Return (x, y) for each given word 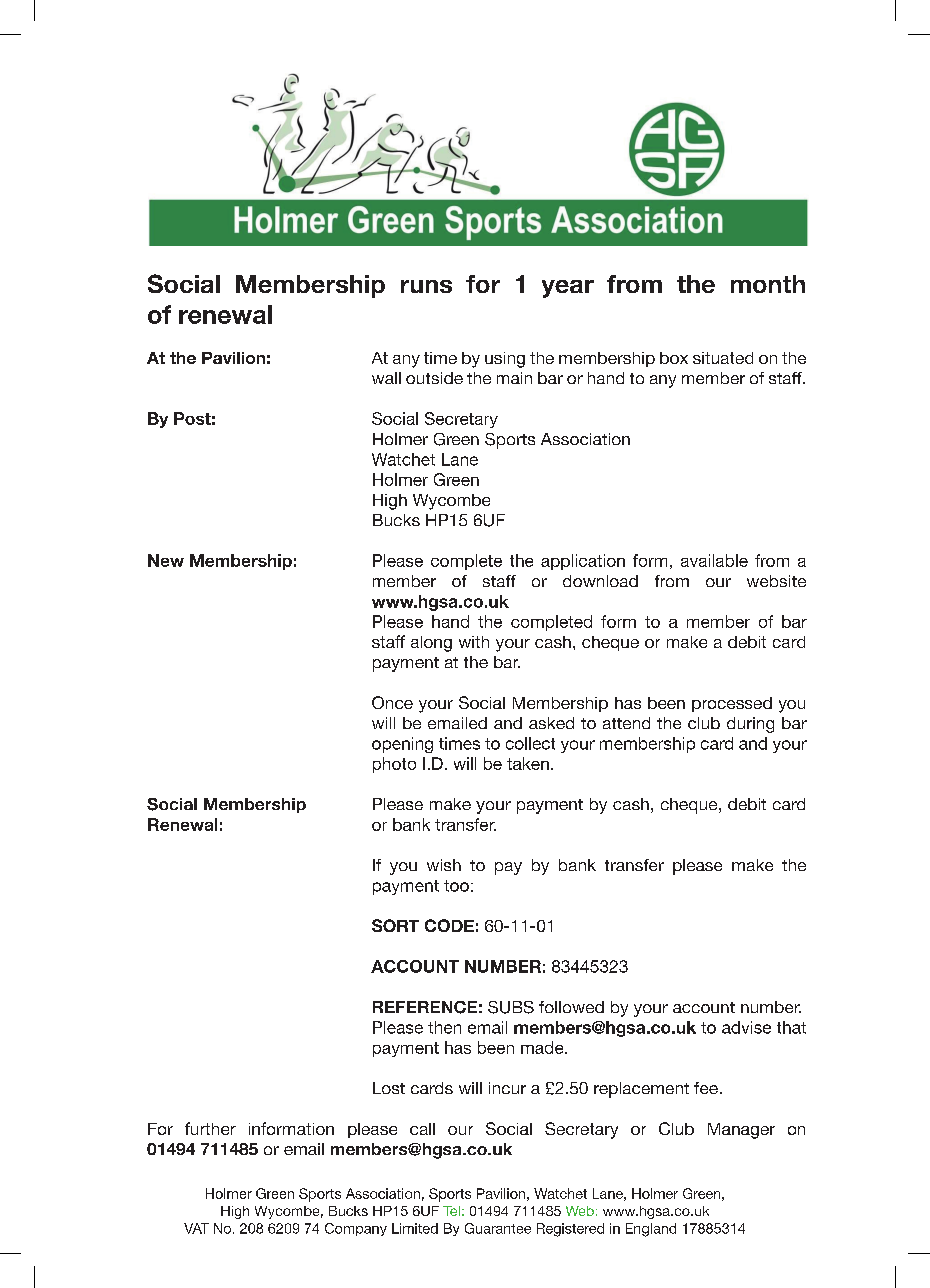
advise (746, 1027)
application (583, 562)
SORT (395, 925)
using (505, 360)
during (750, 725)
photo (394, 765)
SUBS (511, 1007)
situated (723, 358)
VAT (196, 1228)
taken (528, 763)
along (431, 644)
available (714, 560)
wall (386, 378)
